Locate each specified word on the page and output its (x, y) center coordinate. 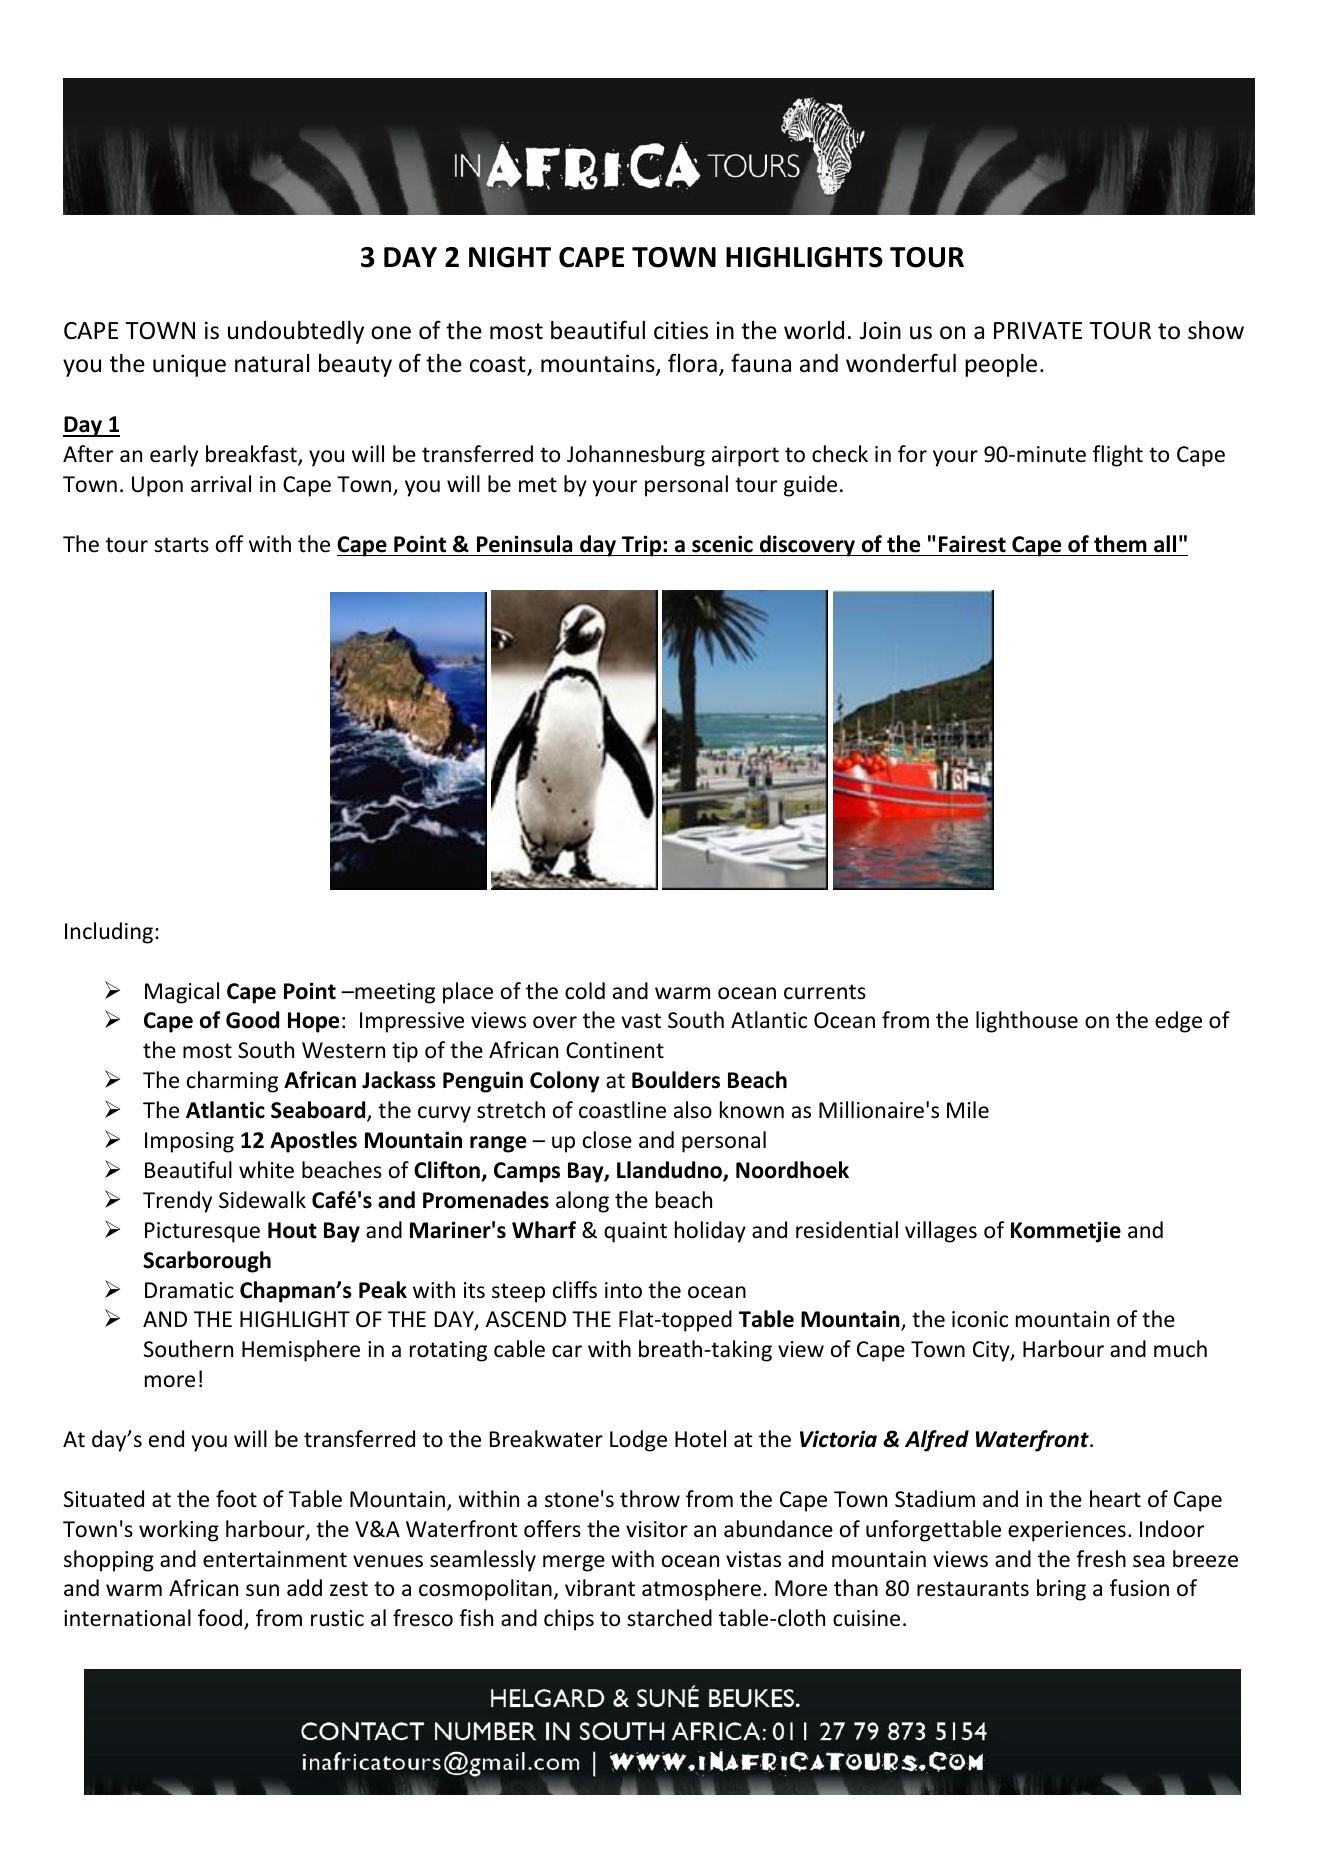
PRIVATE (1038, 330)
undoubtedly (296, 332)
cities (681, 330)
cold (585, 991)
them (1120, 544)
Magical (182, 993)
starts (181, 545)
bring (1061, 1590)
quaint (635, 1232)
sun (262, 1590)
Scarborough (207, 1262)
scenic (722, 544)
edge (1178, 1022)
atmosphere (701, 1590)
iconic (980, 1319)
